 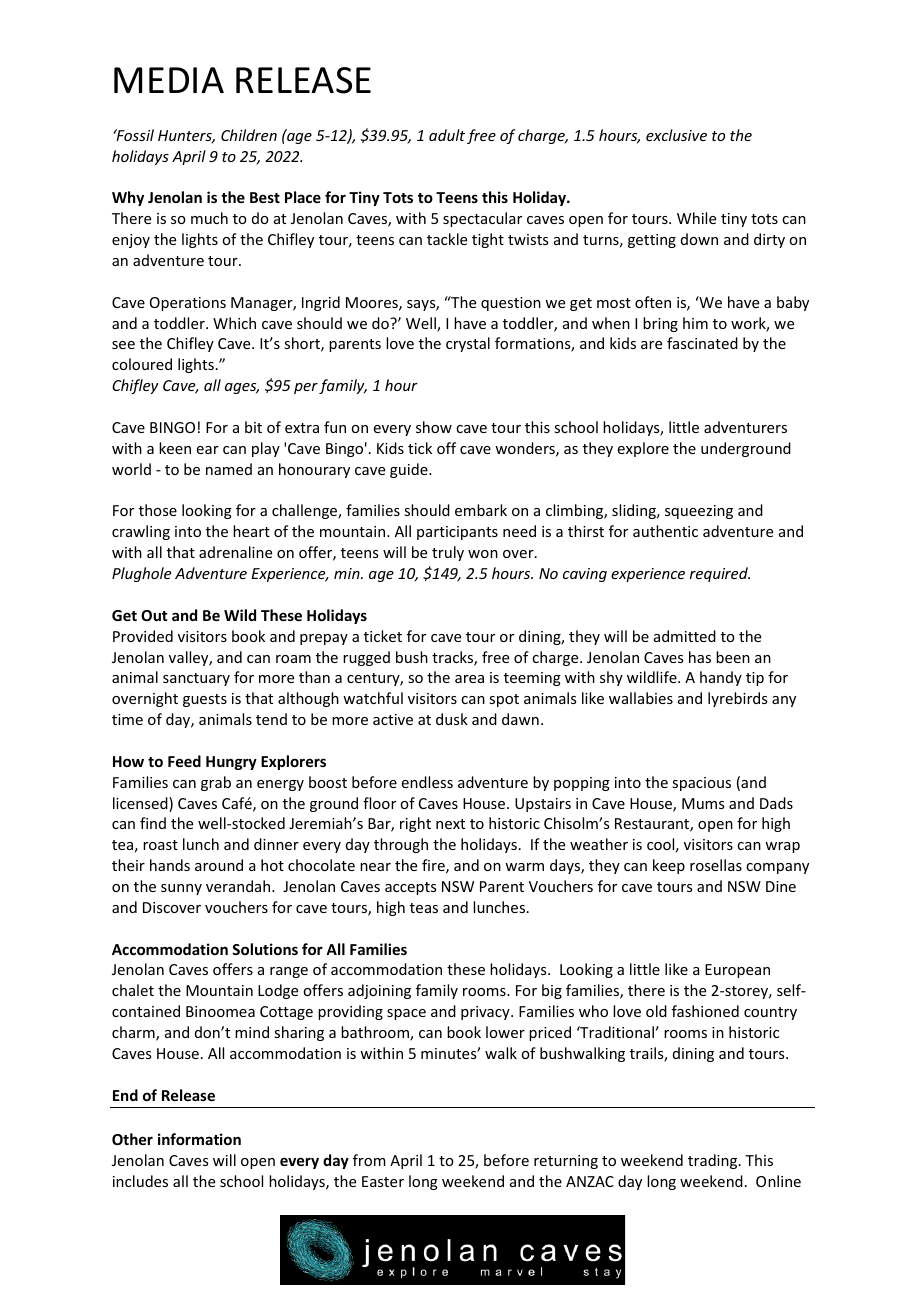 What do you see at coordinates (469, 679) in the image?
I see `area` at bounding box center [469, 679].
